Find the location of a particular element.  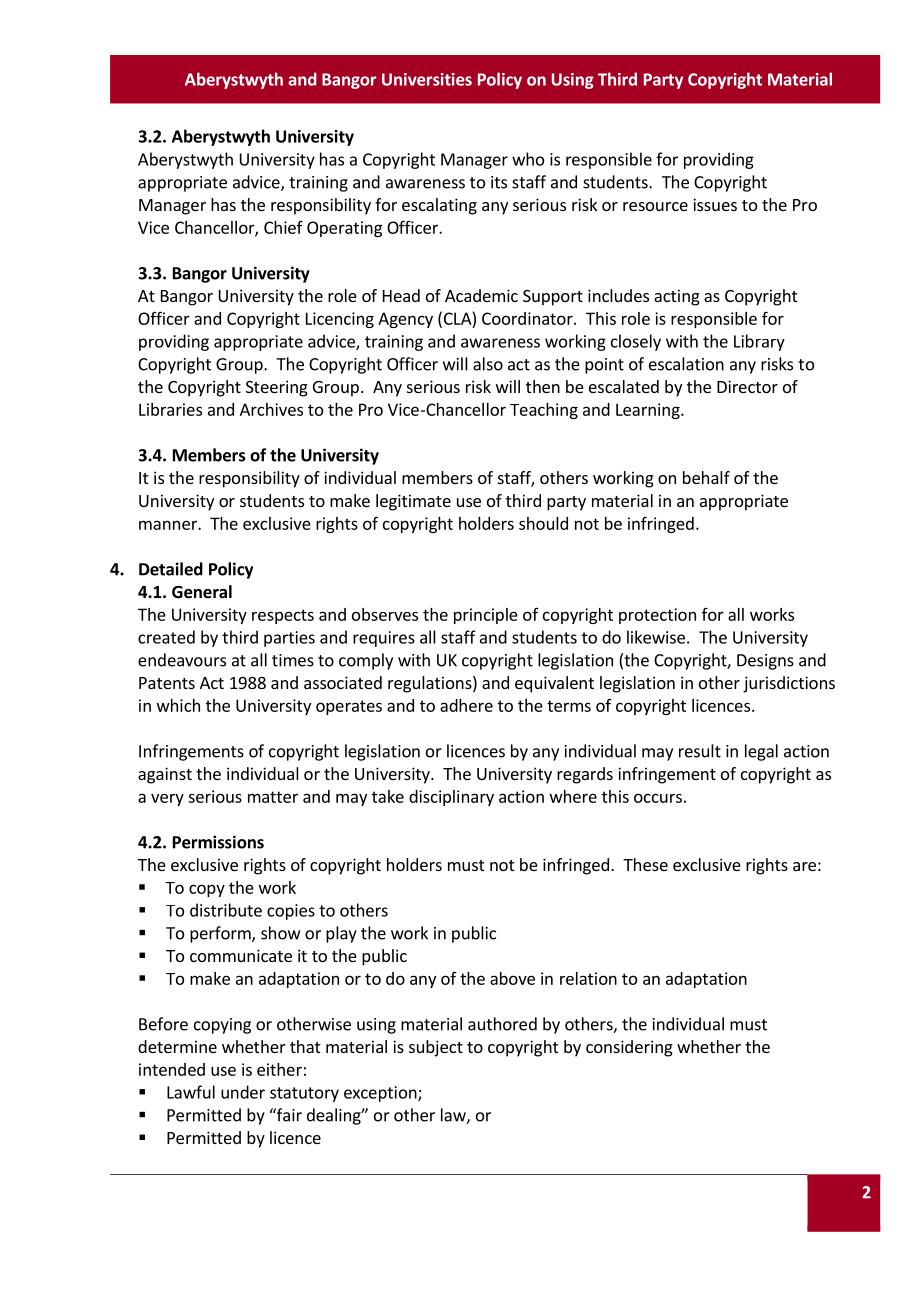

Archives is located at coordinates (271, 409).
